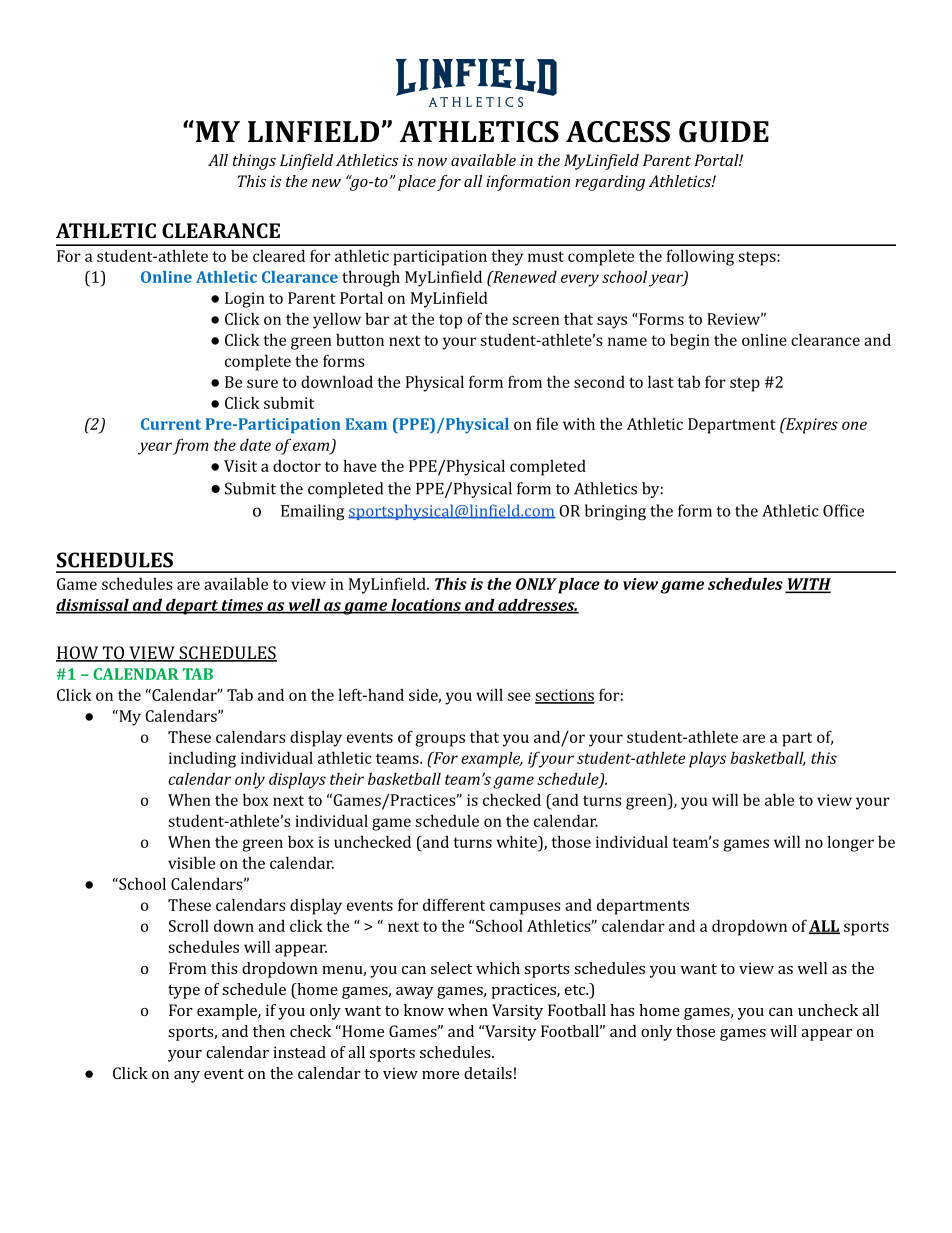 The width and height of the screenshot is (952, 1233). What do you see at coordinates (724, 132) in the screenshot?
I see `GUIDE` at bounding box center [724, 132].
